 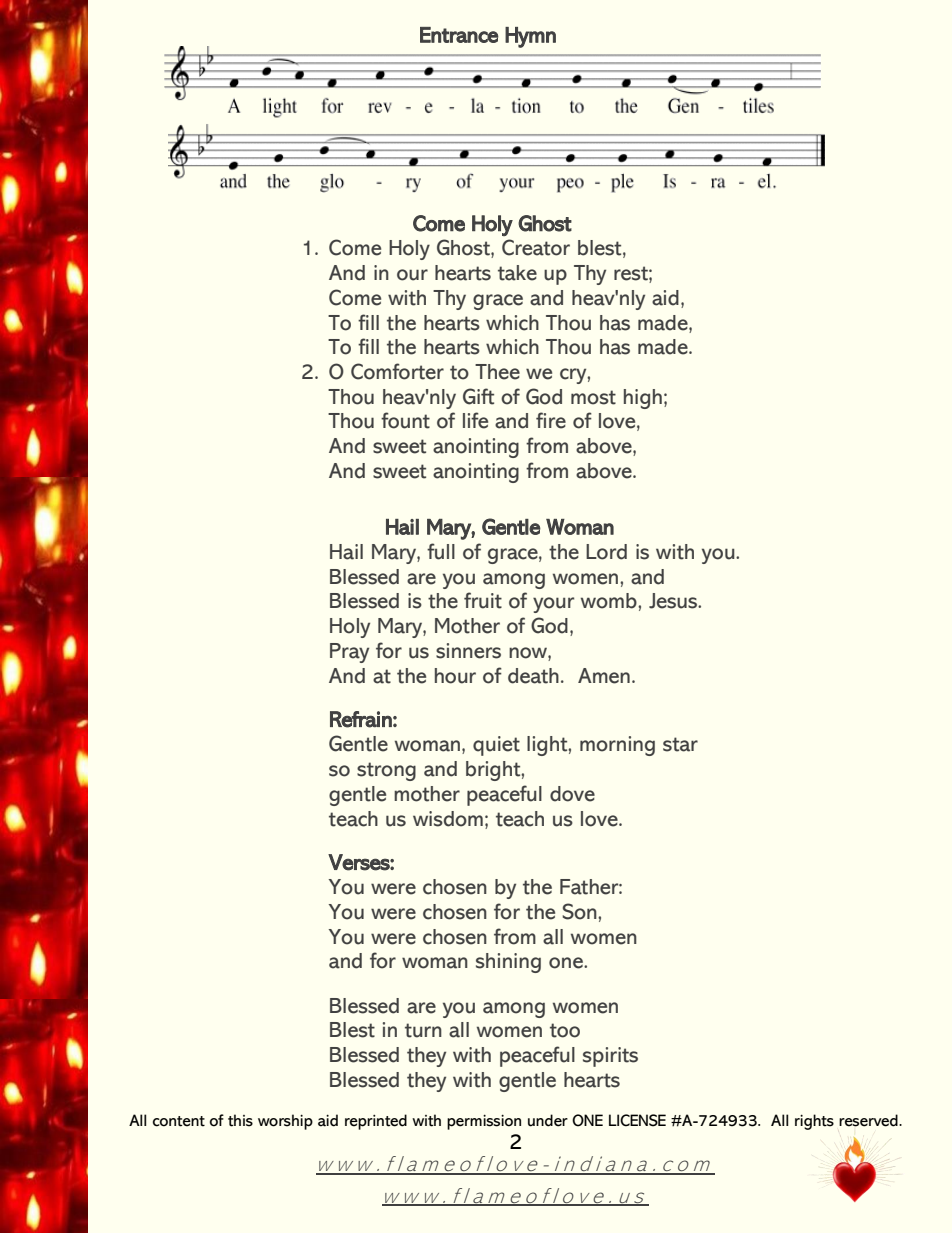 What do you see at coordinates (397, 371) in the image?
I see `Comforter` at bounding box center [397, 371].
